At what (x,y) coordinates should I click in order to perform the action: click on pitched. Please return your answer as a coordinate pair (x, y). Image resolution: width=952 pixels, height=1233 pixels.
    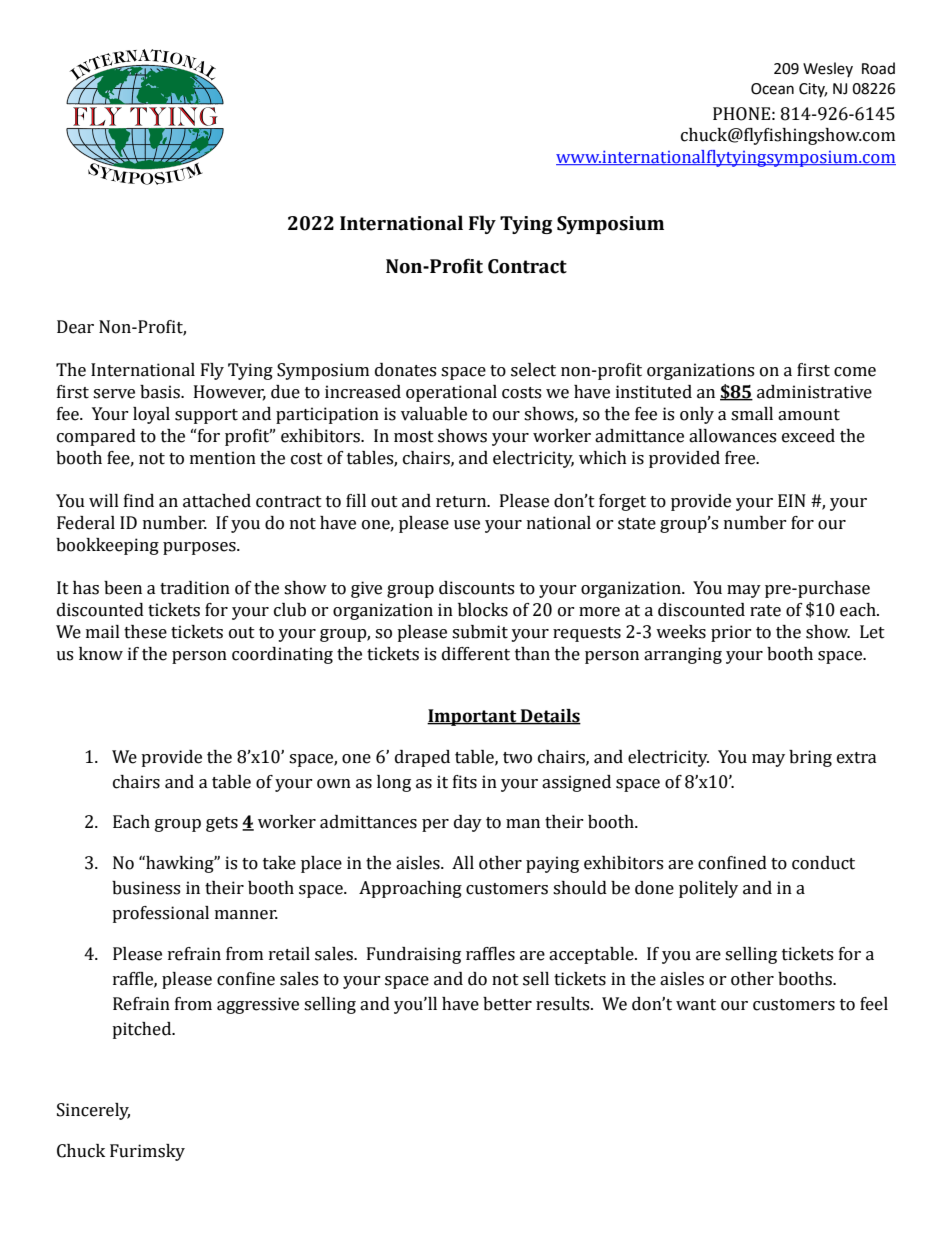
    Looking at the image, I should click on (143, 1030).
